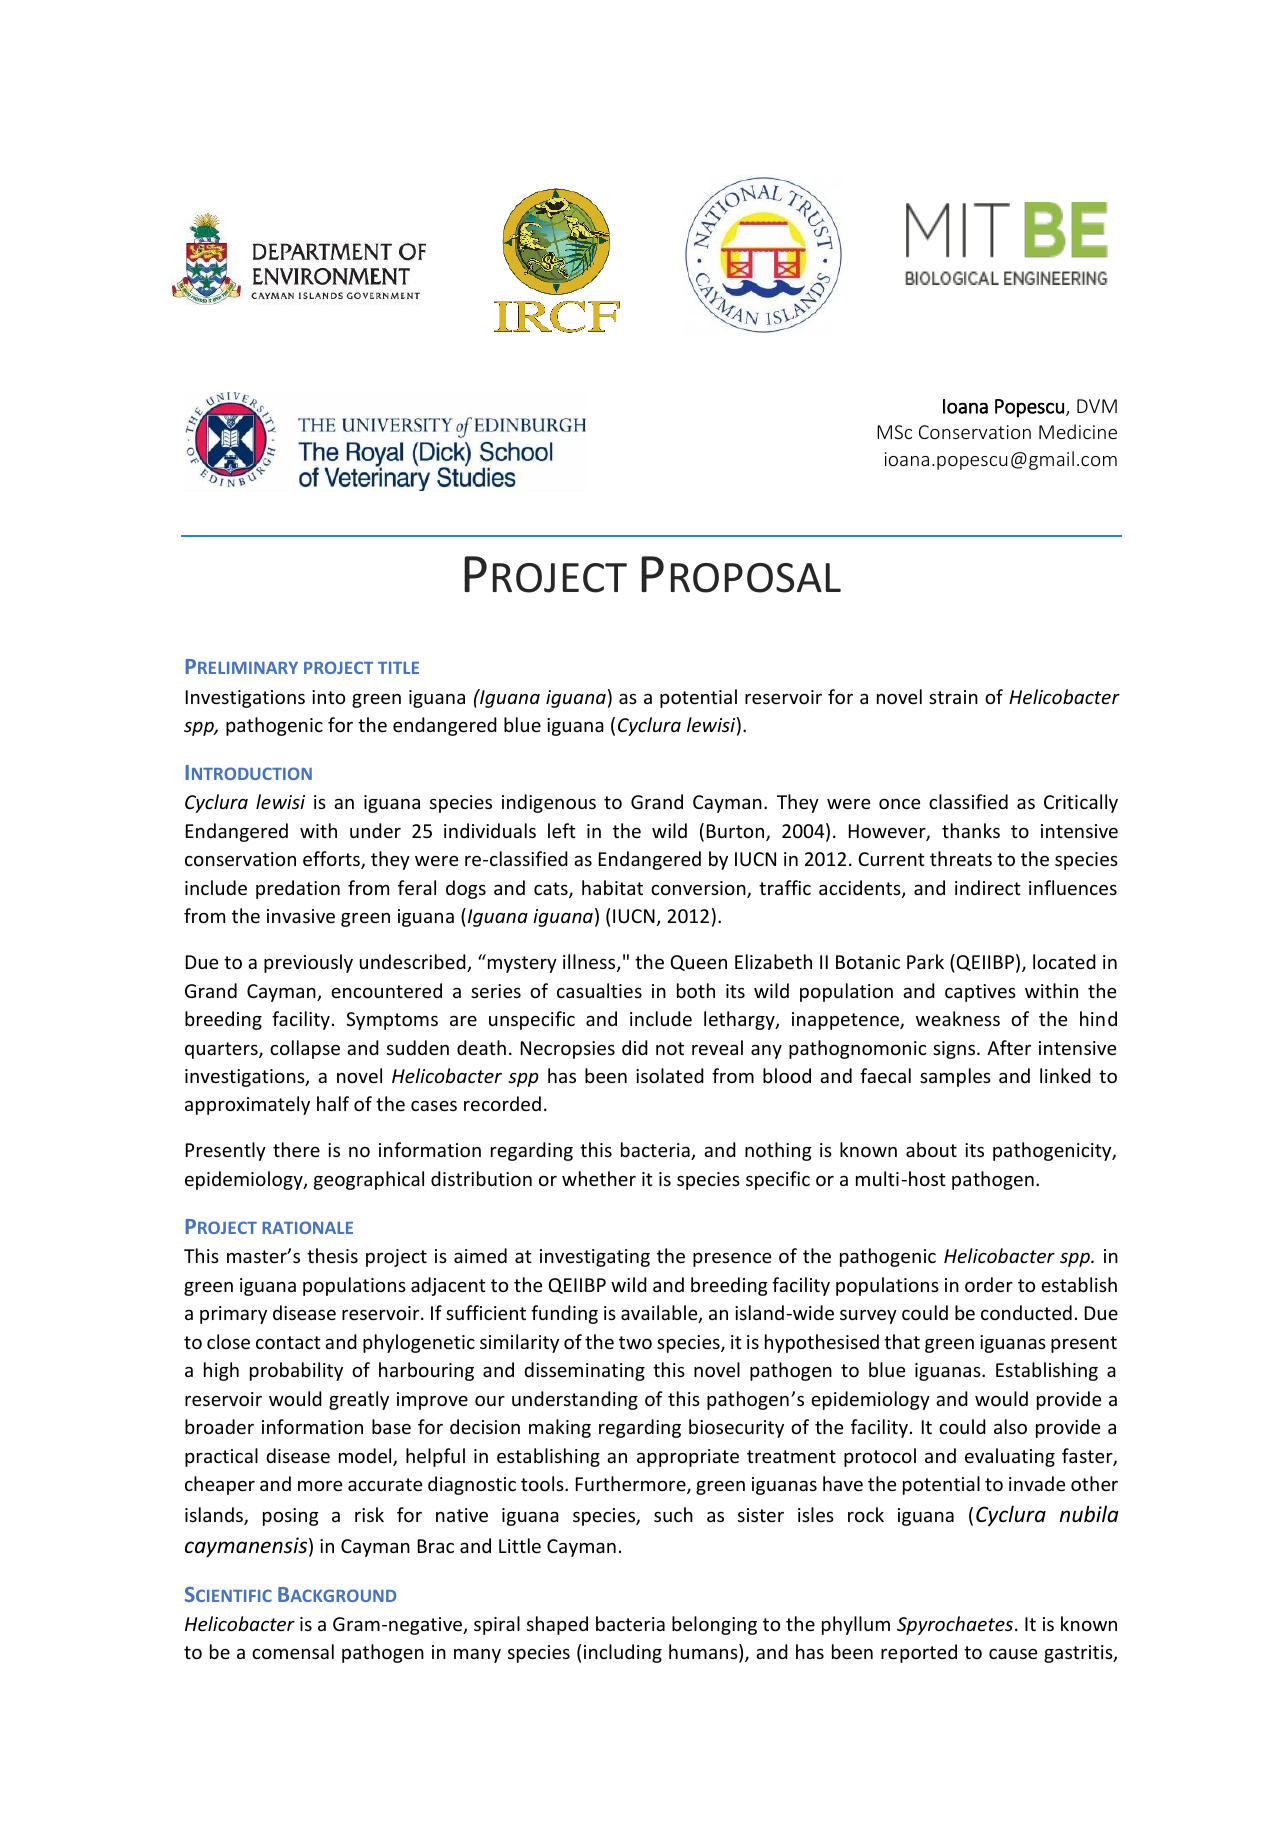 The width and height of the screenshot is (1287, 1822). I want to click on conducted, so click(1026, 1312).
